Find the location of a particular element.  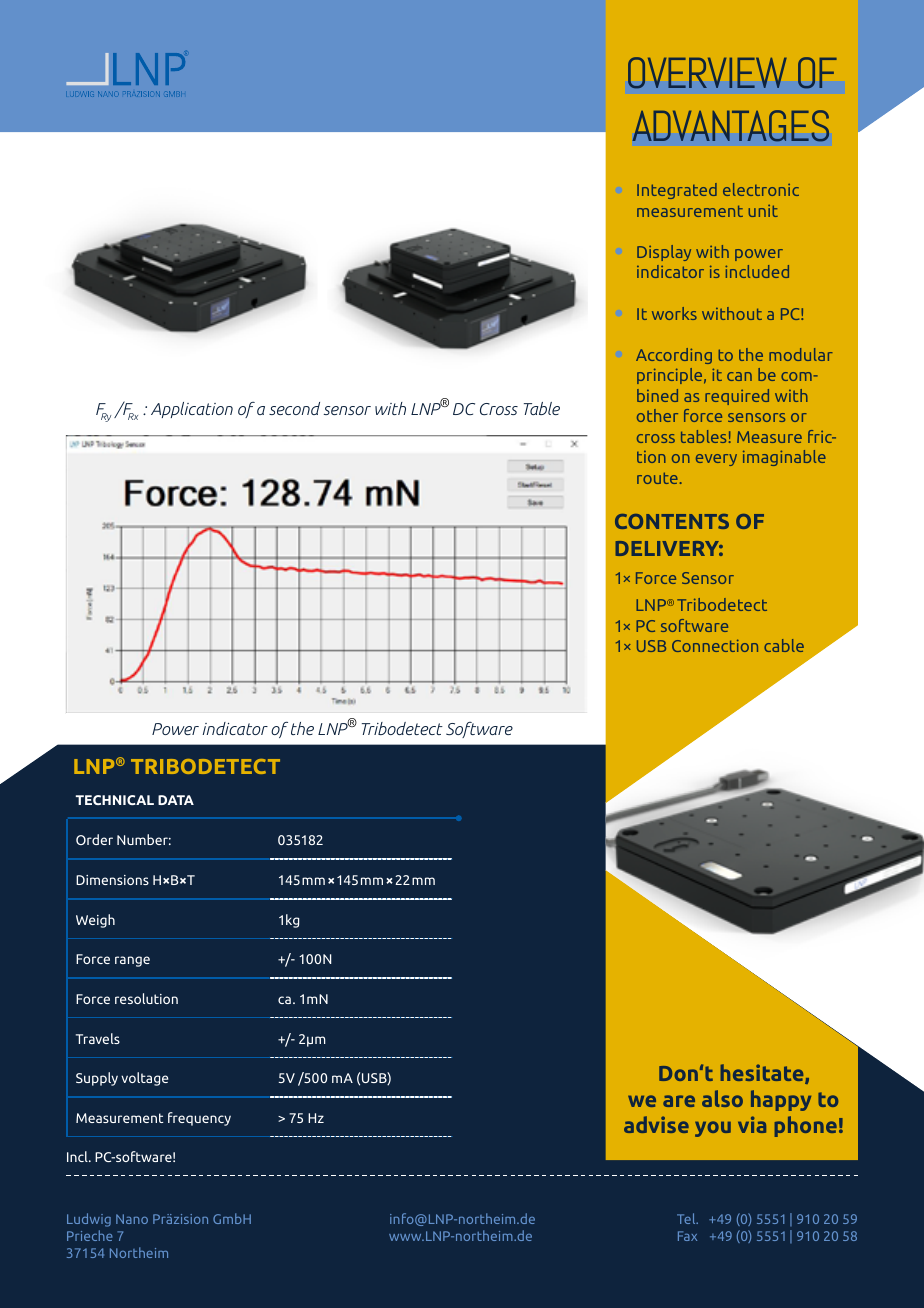

Integrated is located at coordinates (677, 191).
